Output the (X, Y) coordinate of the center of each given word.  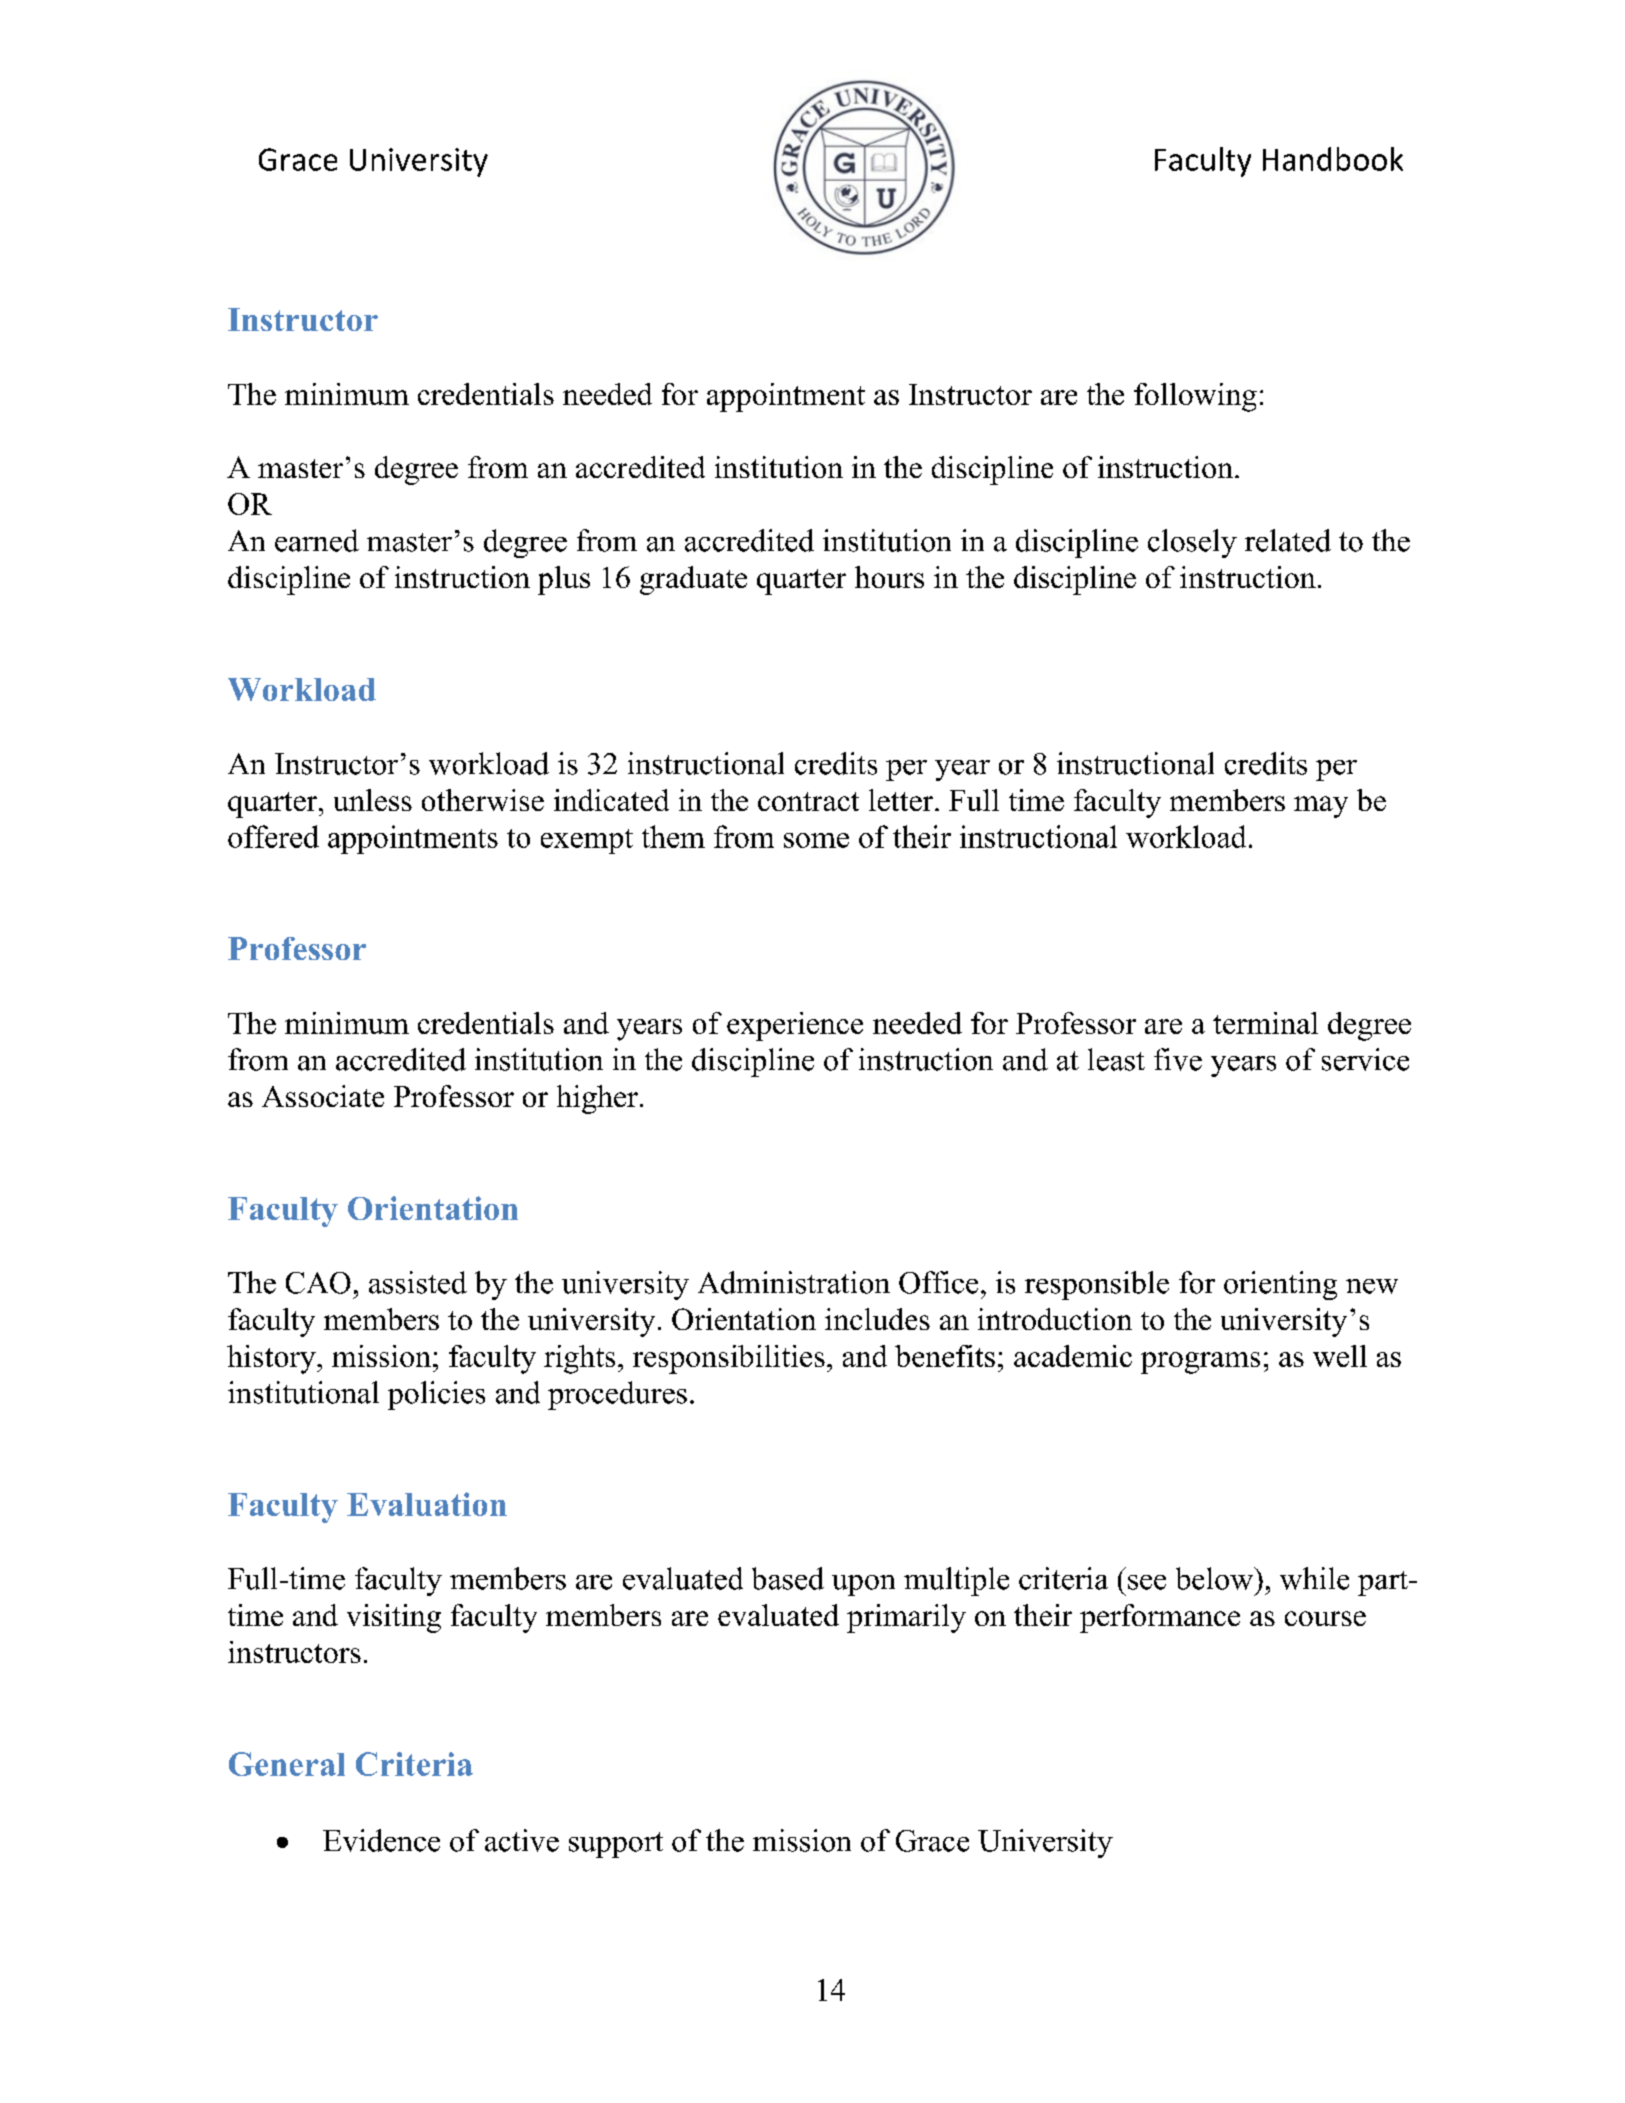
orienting (1280, 1285)
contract (808, 801)
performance (1160, 1618)
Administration (794, 1282)
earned (317, 540)
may (1321, 807)
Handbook (1333, 159)
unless (373, 800)
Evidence (381, 1840)
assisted (418, 1282)
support (616, 1845)
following (1195, 397)
